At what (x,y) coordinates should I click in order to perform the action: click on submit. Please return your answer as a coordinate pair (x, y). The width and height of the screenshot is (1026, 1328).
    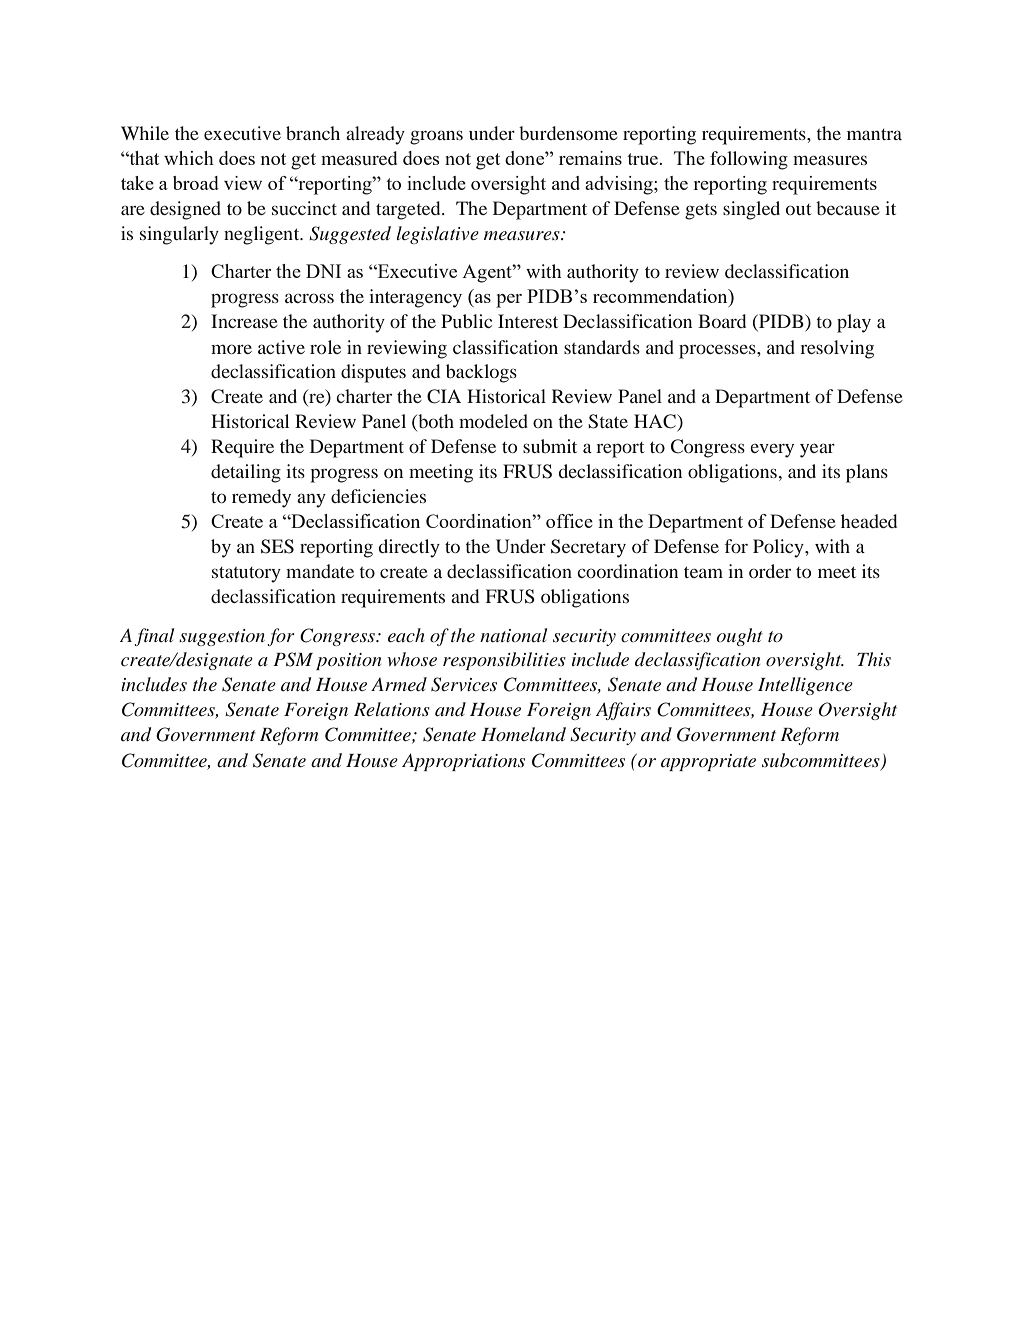
    Looking at the image, I should click on (550, 446).
